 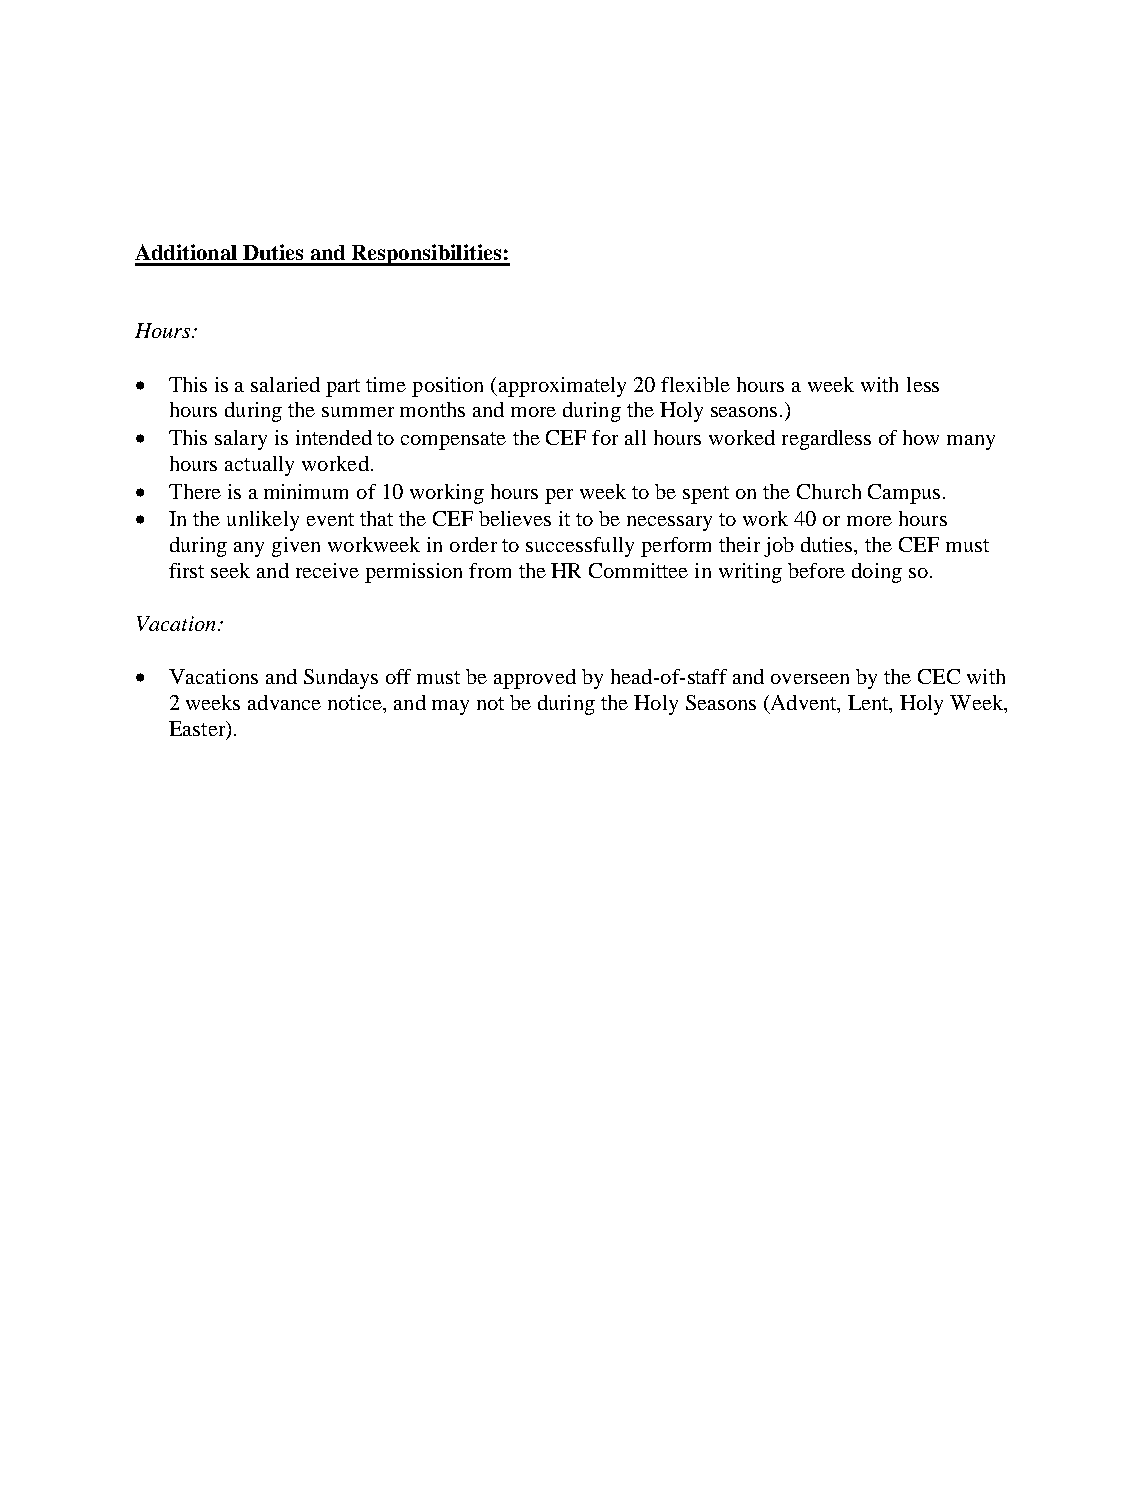 What do you see at coordinates (561, 387) in the page?
I see `approximately` at bounding box center [561, 387].
